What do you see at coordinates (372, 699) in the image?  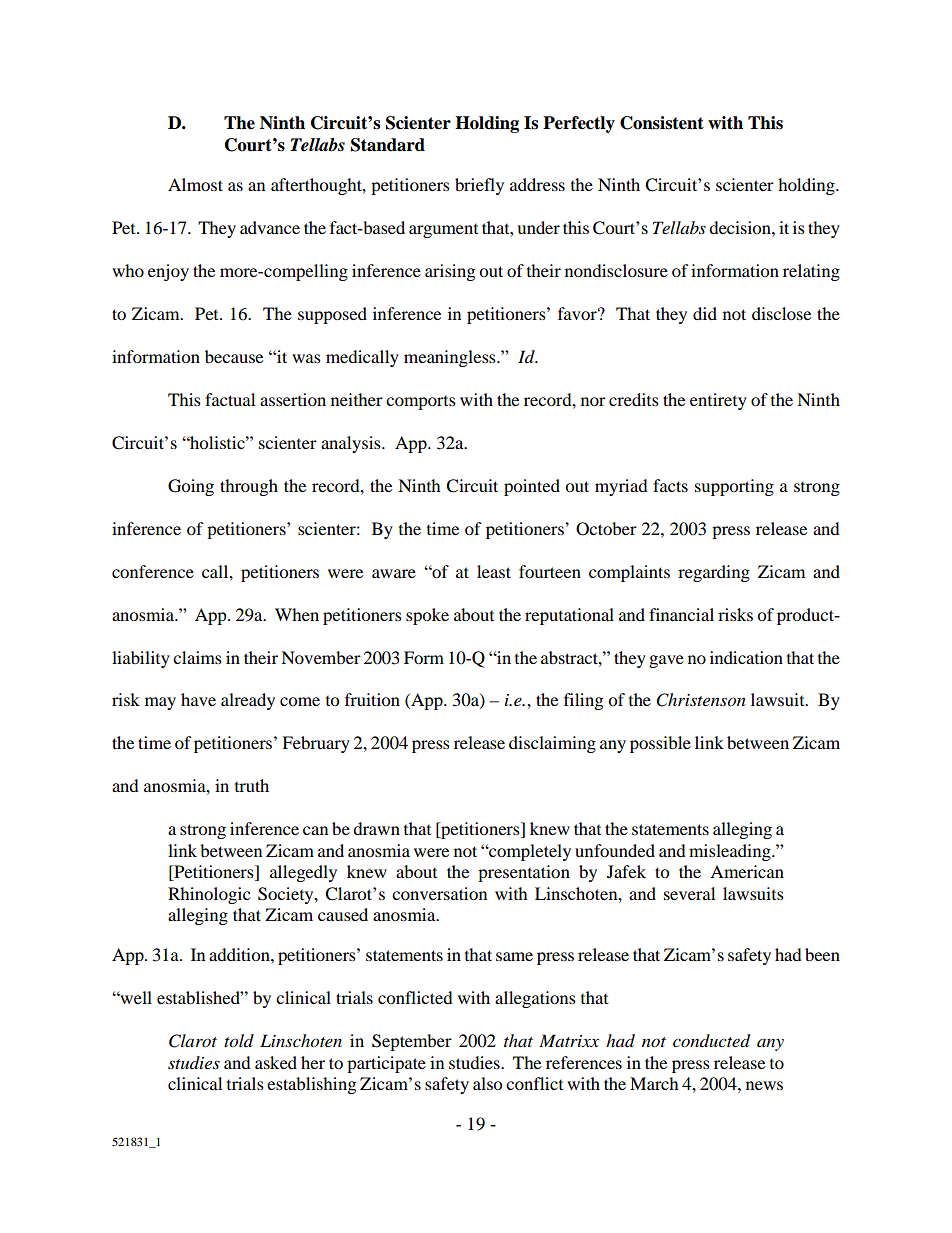 I see `fruition` at bounding box center [372, 699].
